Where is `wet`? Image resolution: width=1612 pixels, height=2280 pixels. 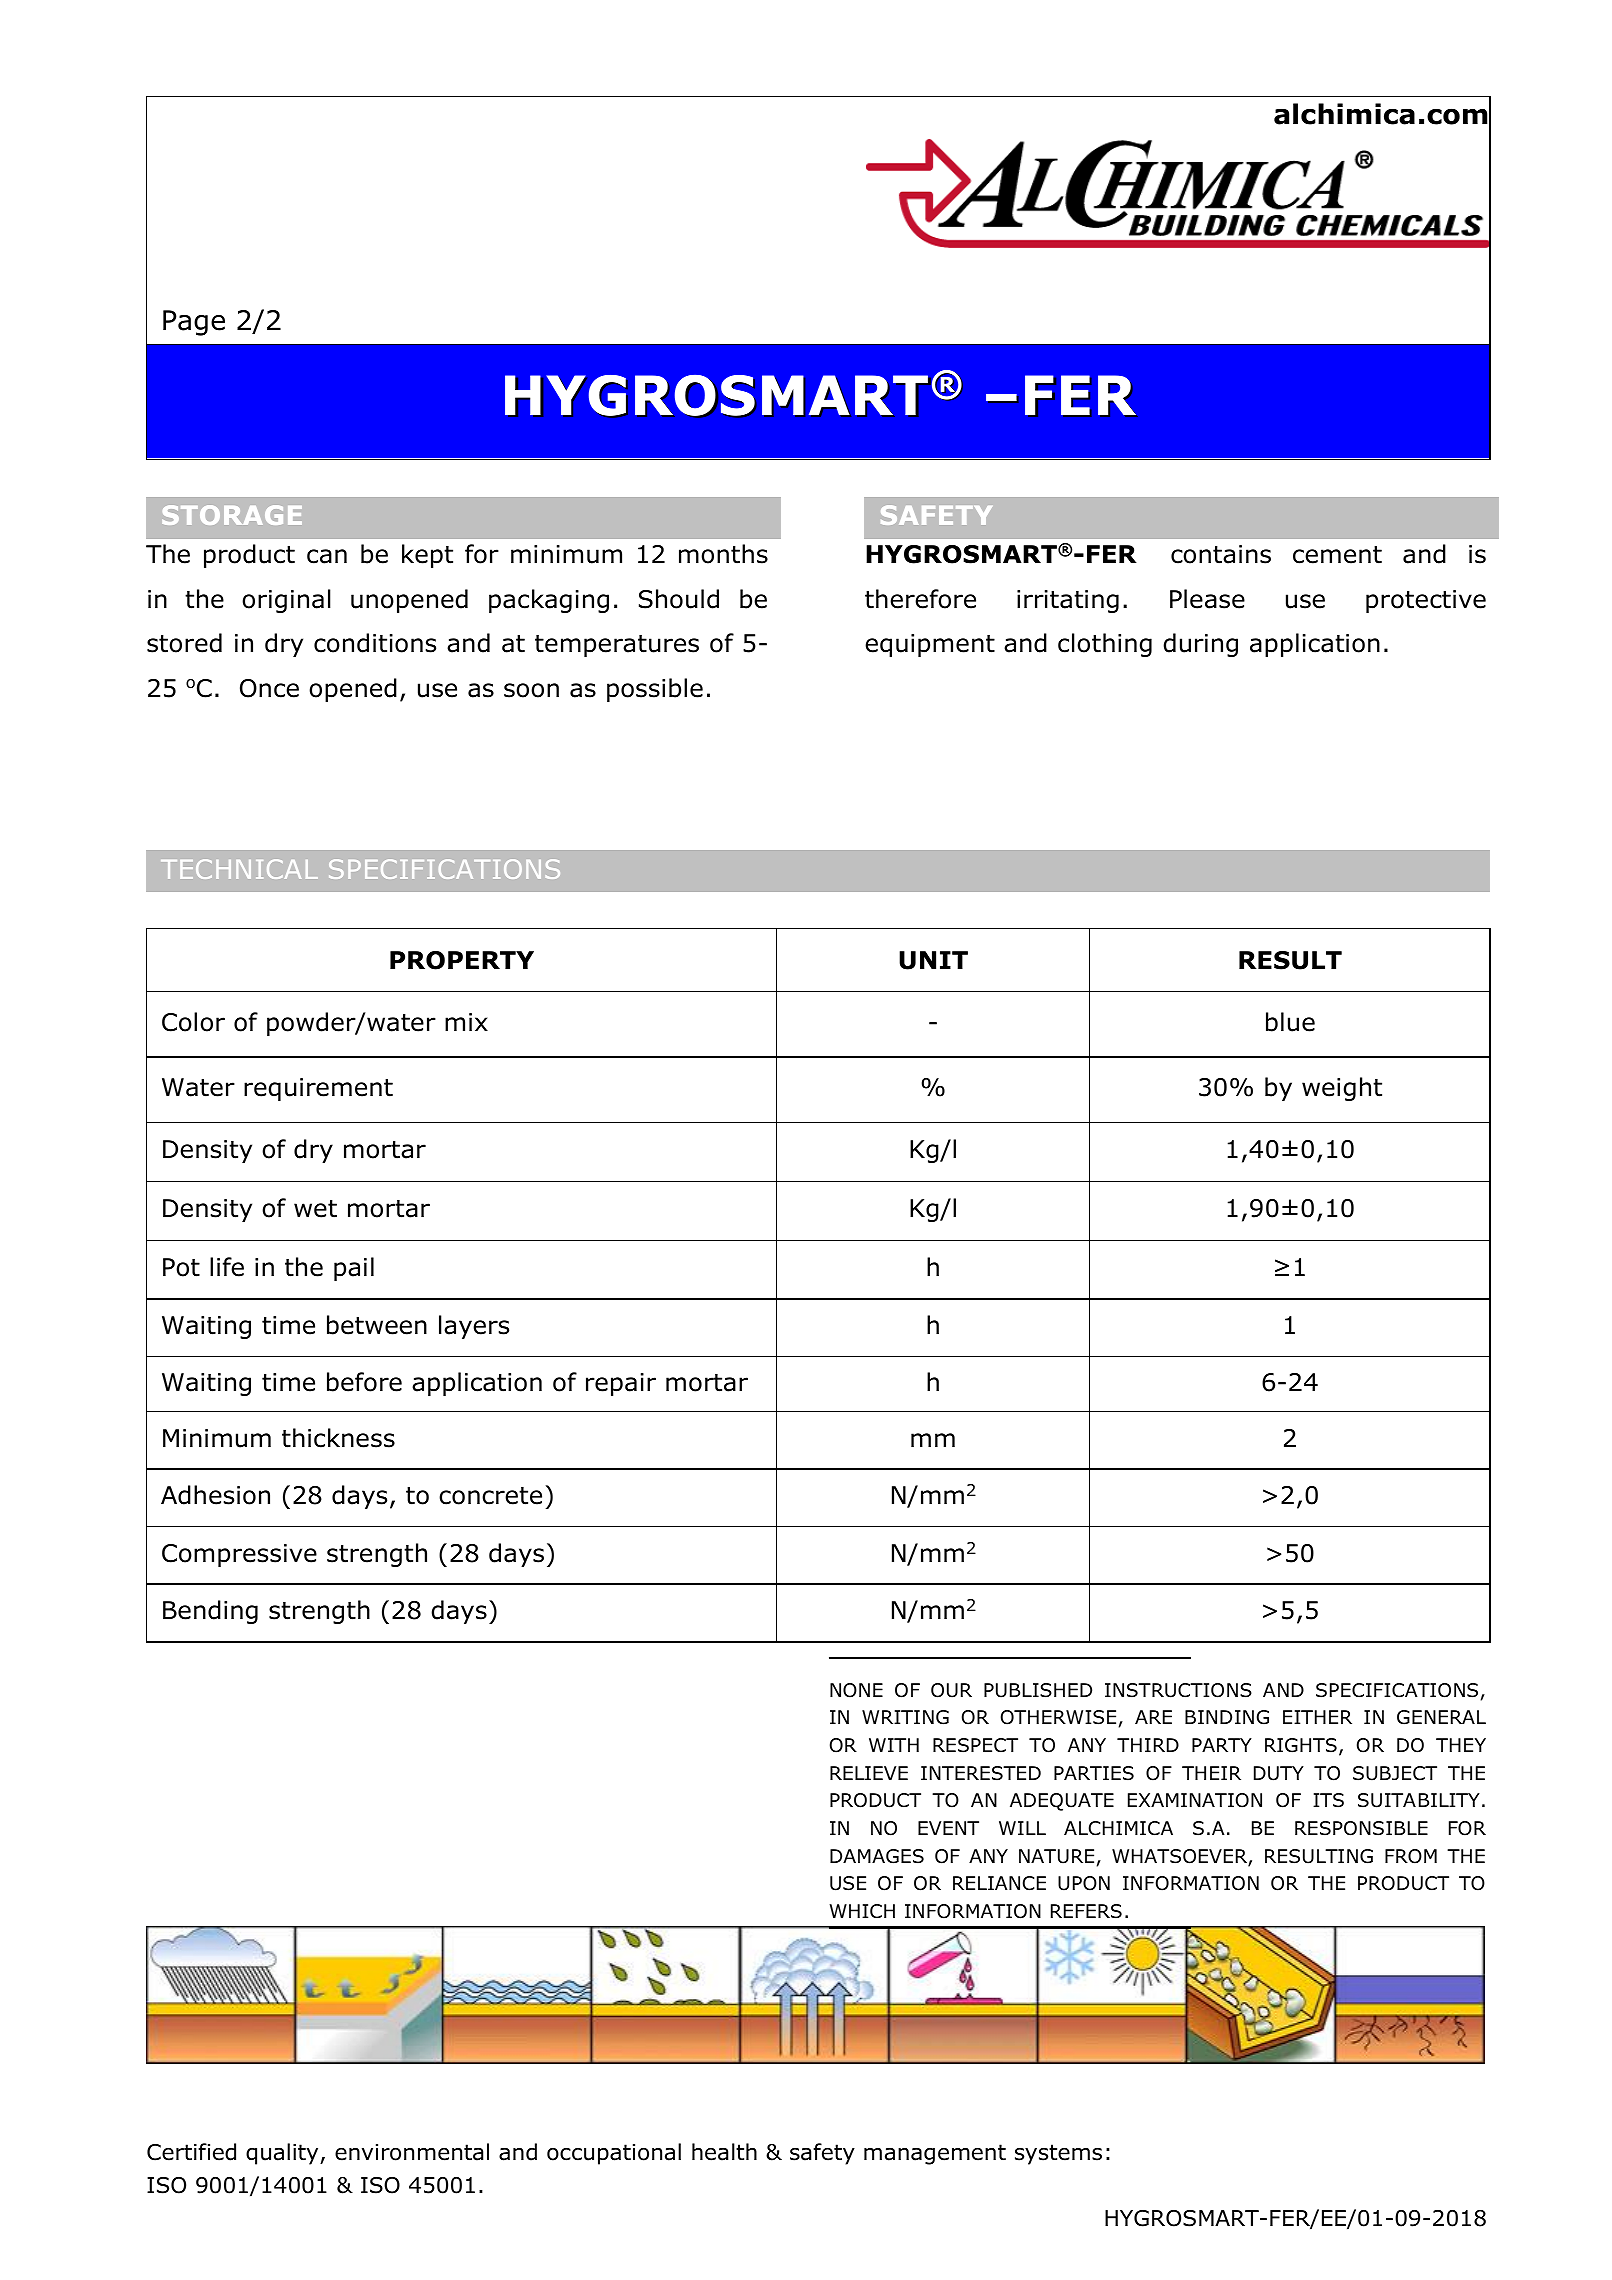
wet is located at coordinates (315, 1209).
